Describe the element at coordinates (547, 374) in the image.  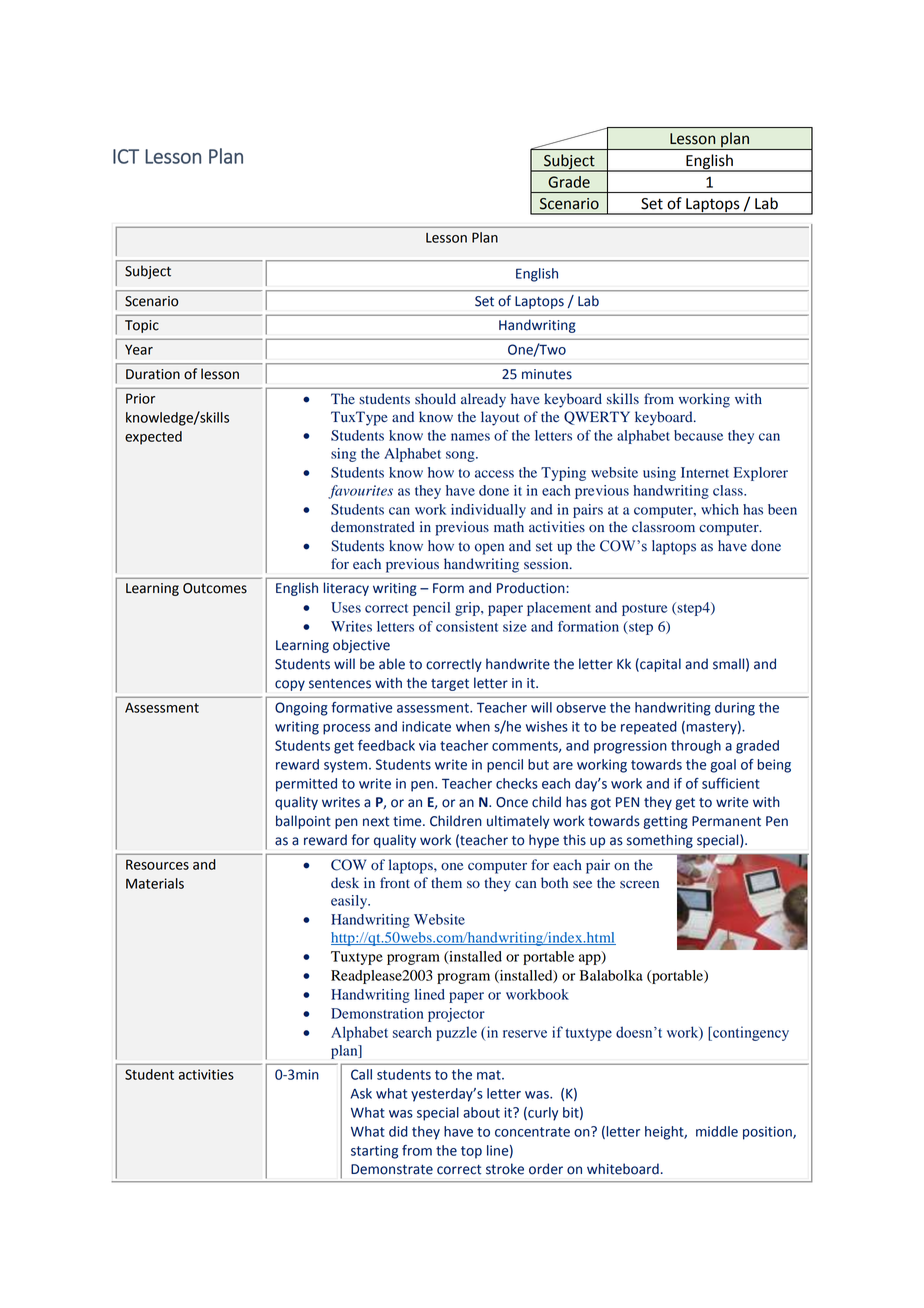
I see `minutes` at that location.
